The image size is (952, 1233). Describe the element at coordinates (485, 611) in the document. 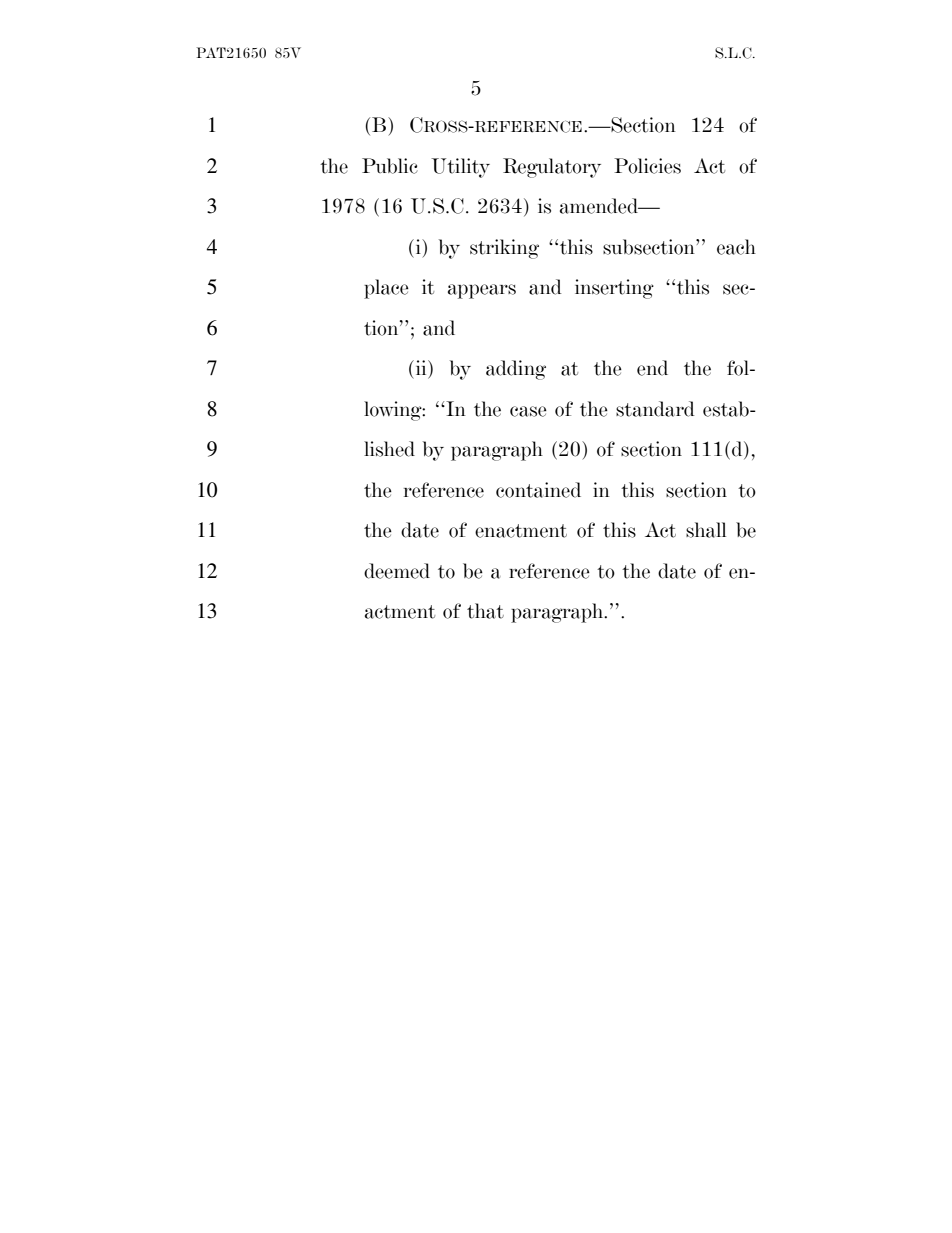

I see `that` at that location.
